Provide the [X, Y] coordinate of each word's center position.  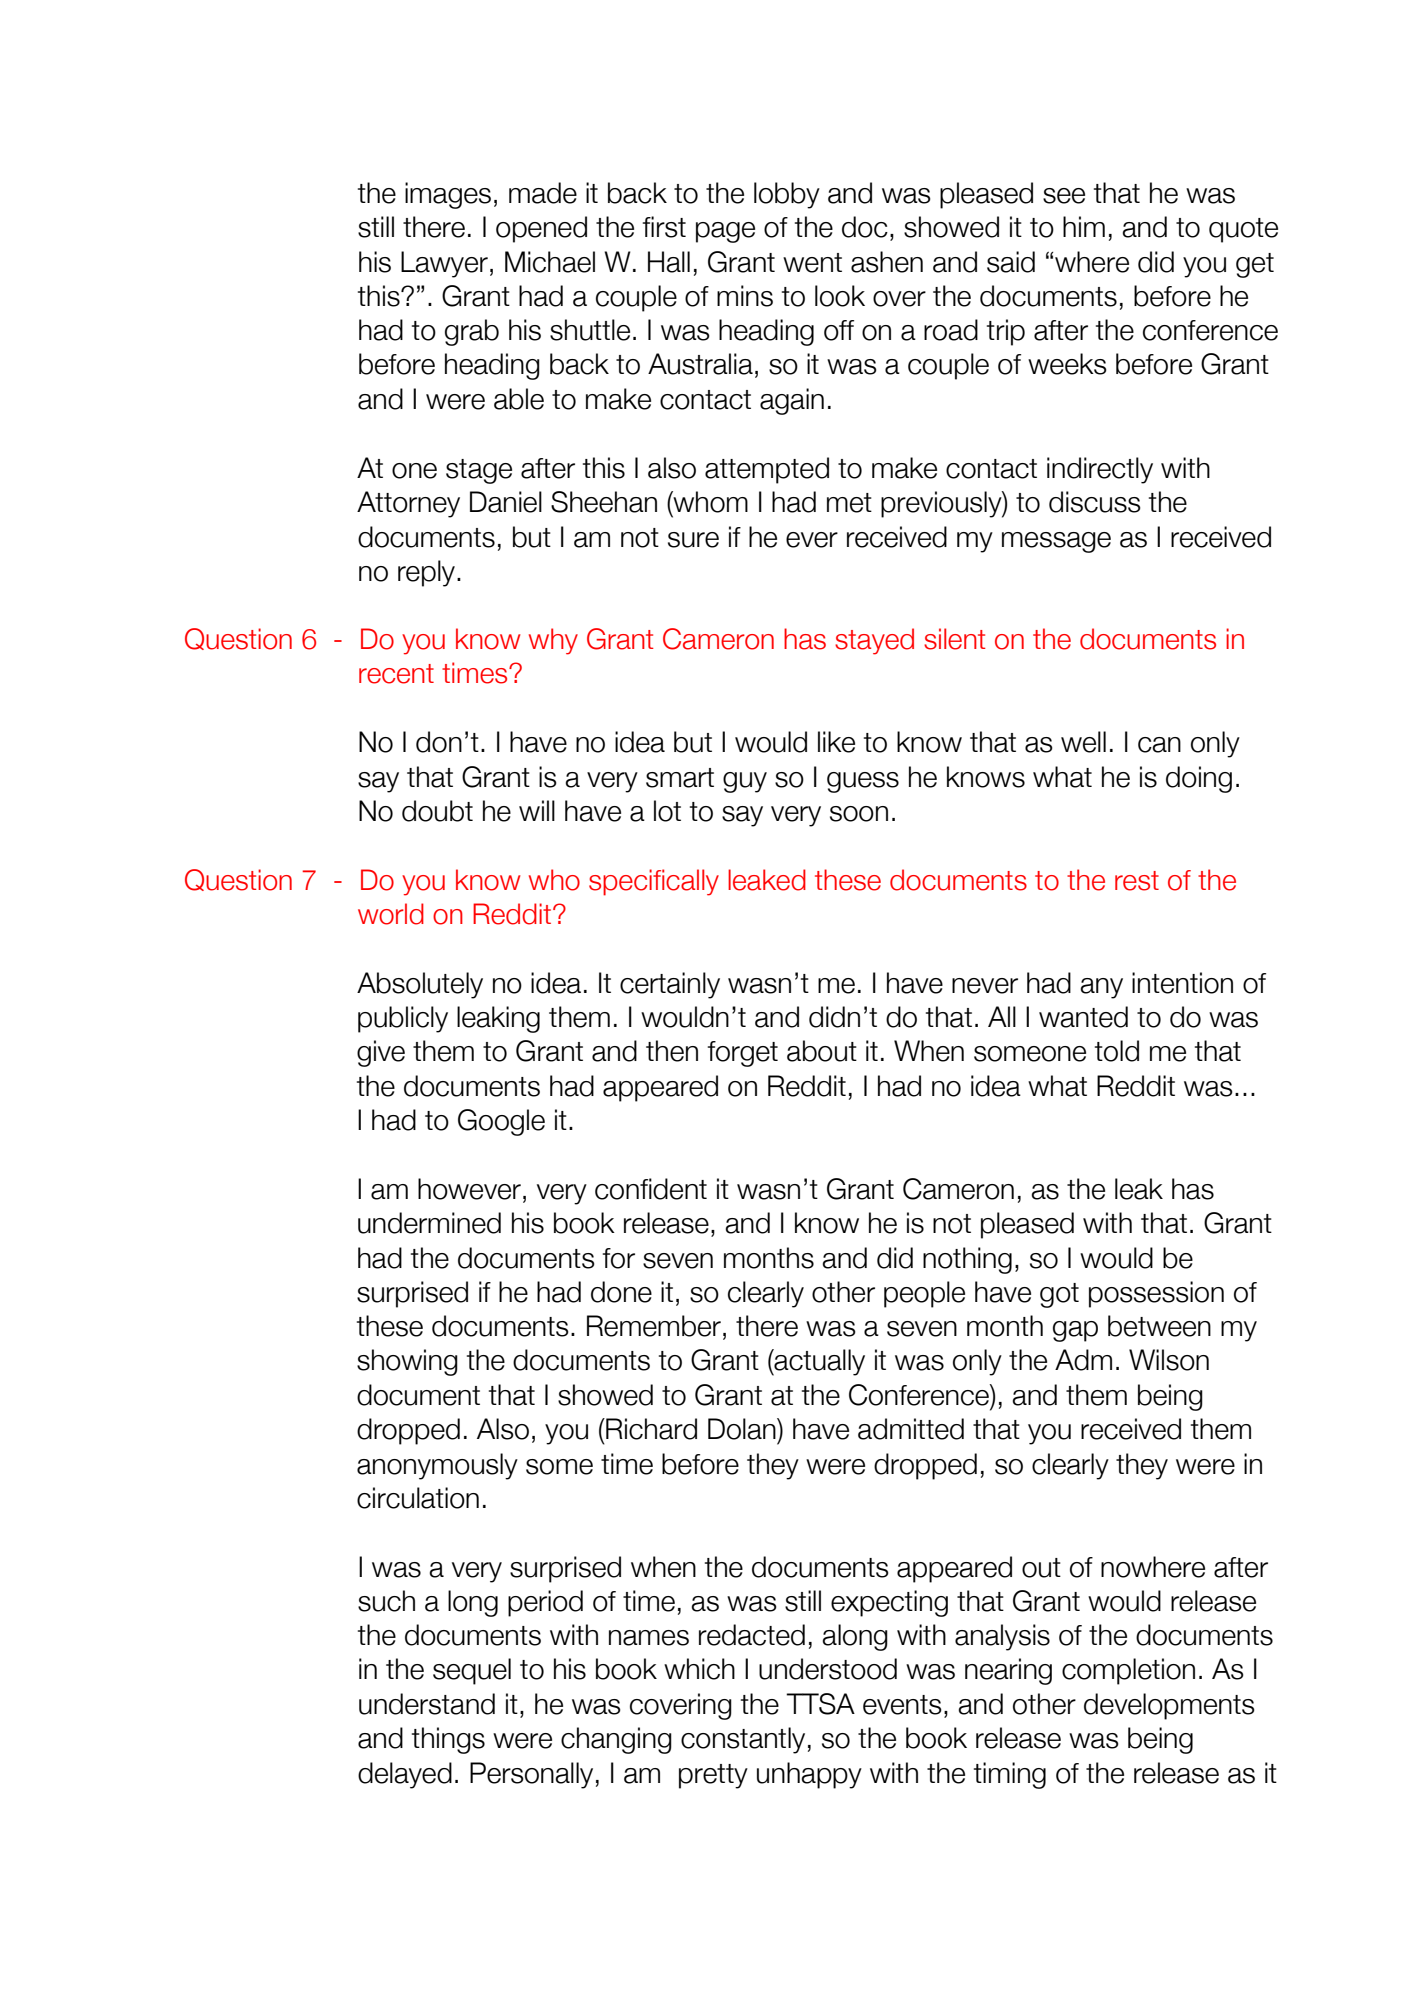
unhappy [809, 1775]
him [1084, 226]
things [448, 1740]
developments [1169, 1706]
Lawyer [444, 264]
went [812, 263]
